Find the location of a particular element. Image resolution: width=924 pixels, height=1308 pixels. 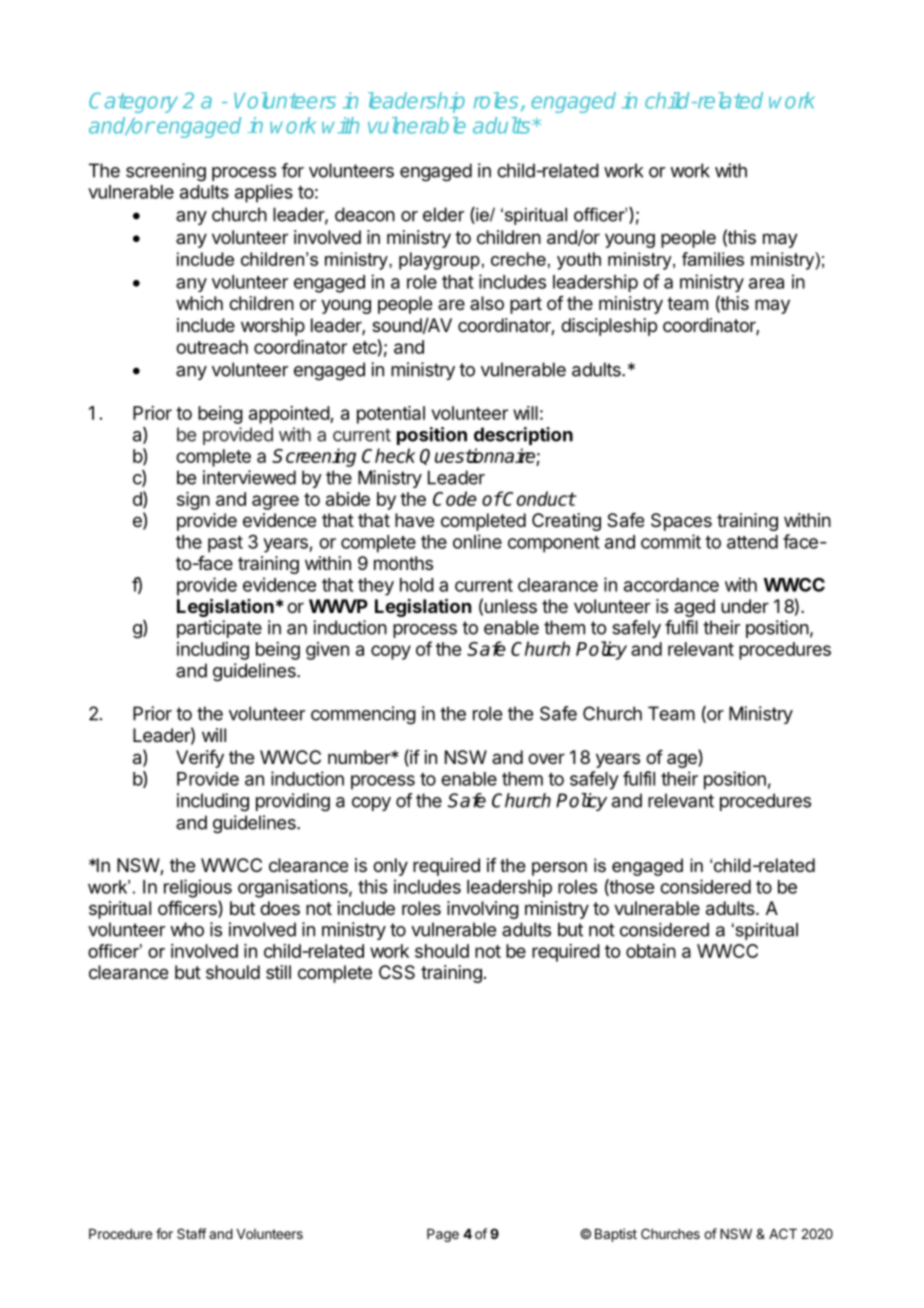

Verify is located at coordinates (200, 759).
